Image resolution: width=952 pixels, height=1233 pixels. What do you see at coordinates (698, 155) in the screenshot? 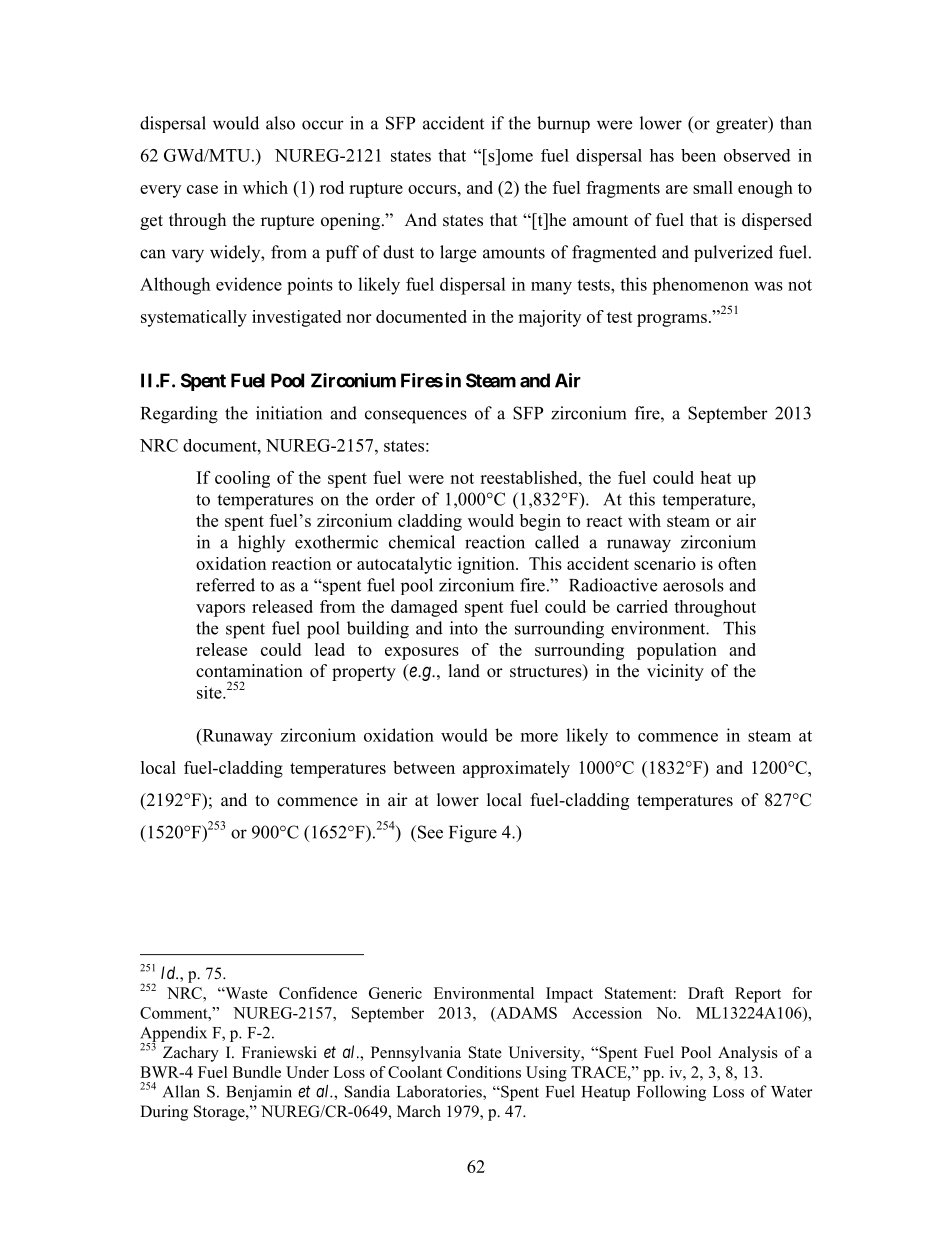
I see `been` at bounding box center [698, 155].
